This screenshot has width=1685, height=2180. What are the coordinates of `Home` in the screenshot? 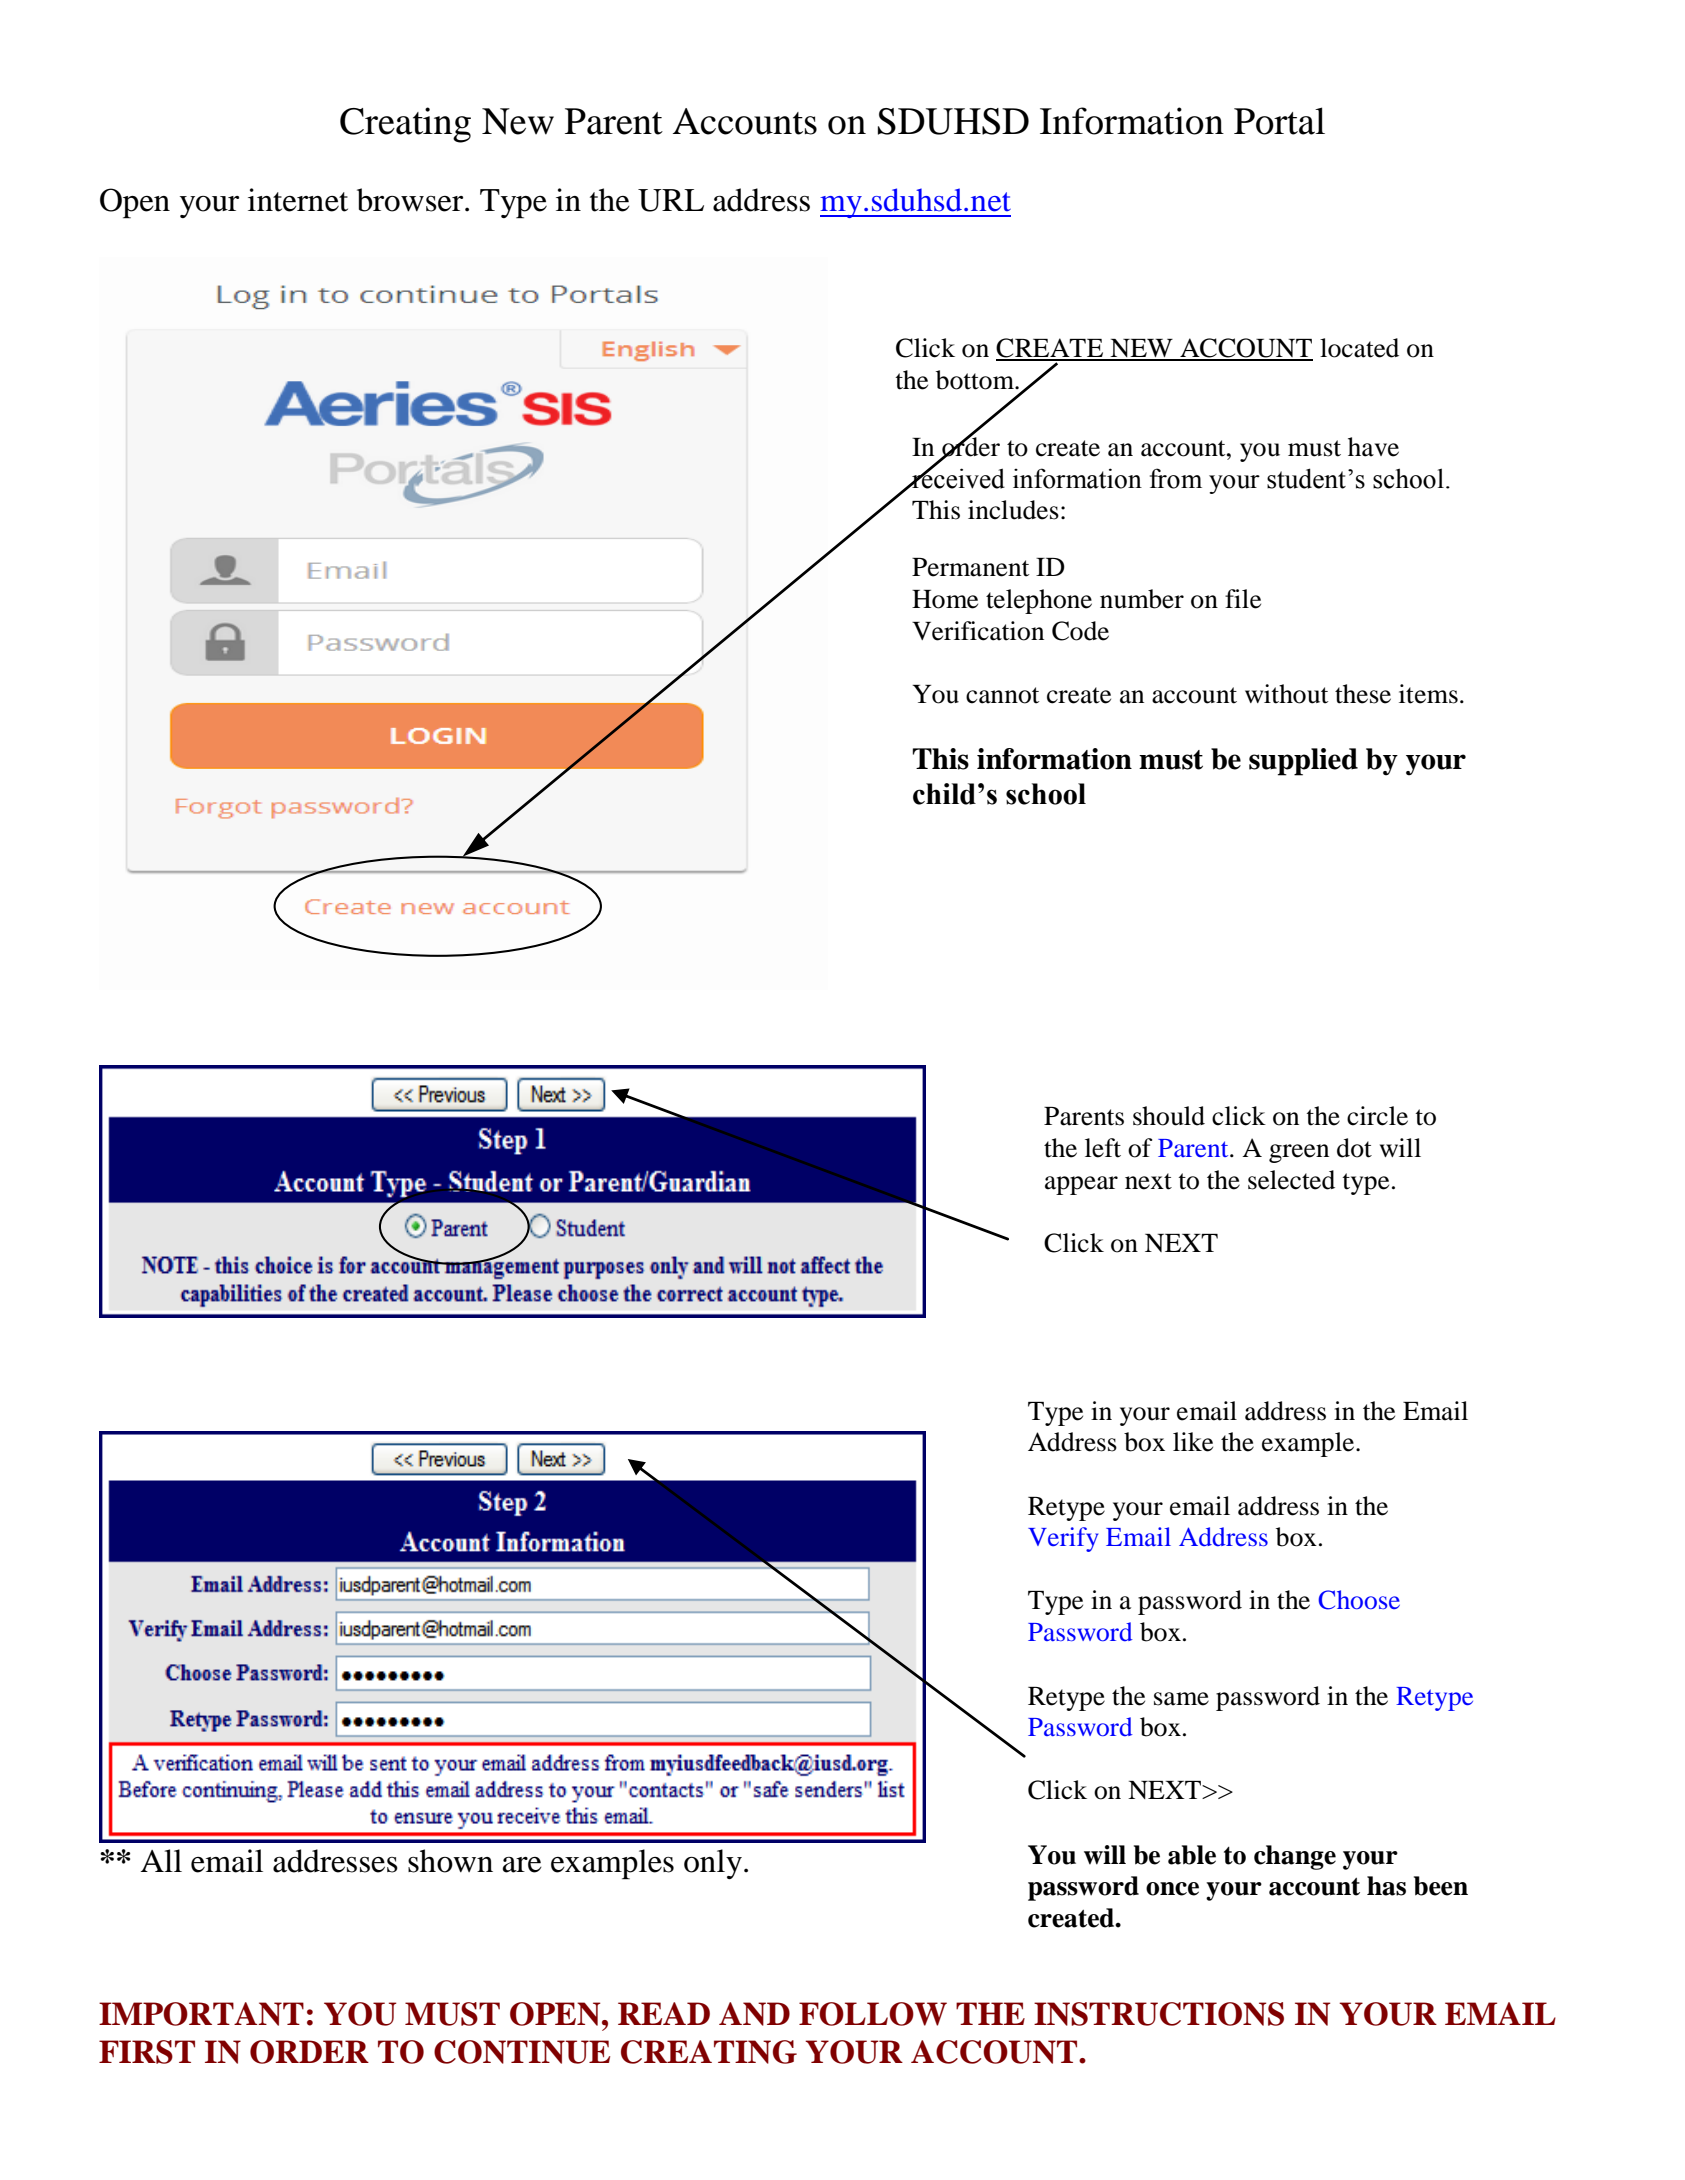 It's located at (945, 599).
